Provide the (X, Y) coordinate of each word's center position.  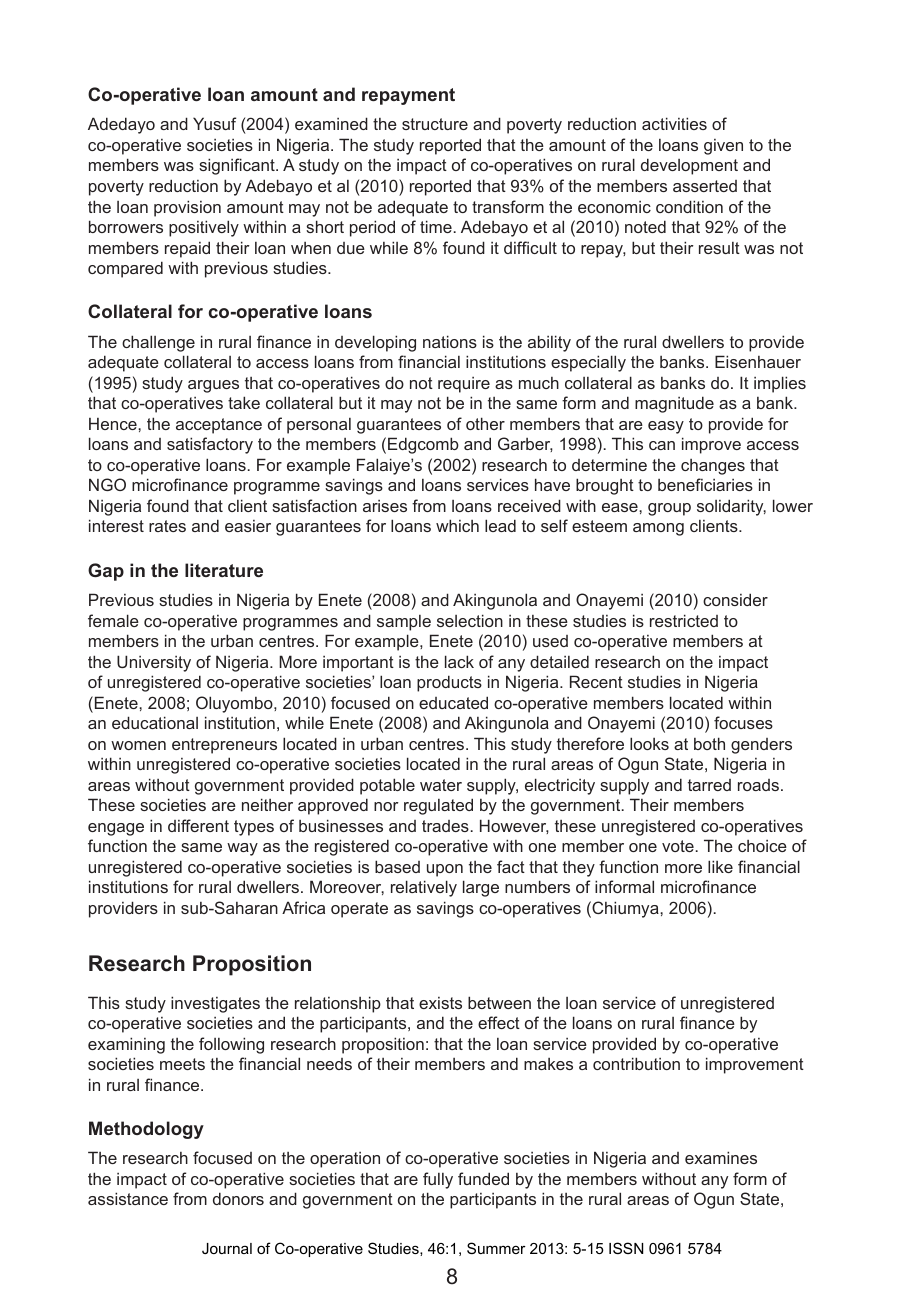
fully (438, 1180)
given (723, 147)
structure (435, 124)
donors (238, 1198)
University (154, 663)
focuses (743, 722)
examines (721, 1157)
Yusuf (214, 123)
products (449, 683)
